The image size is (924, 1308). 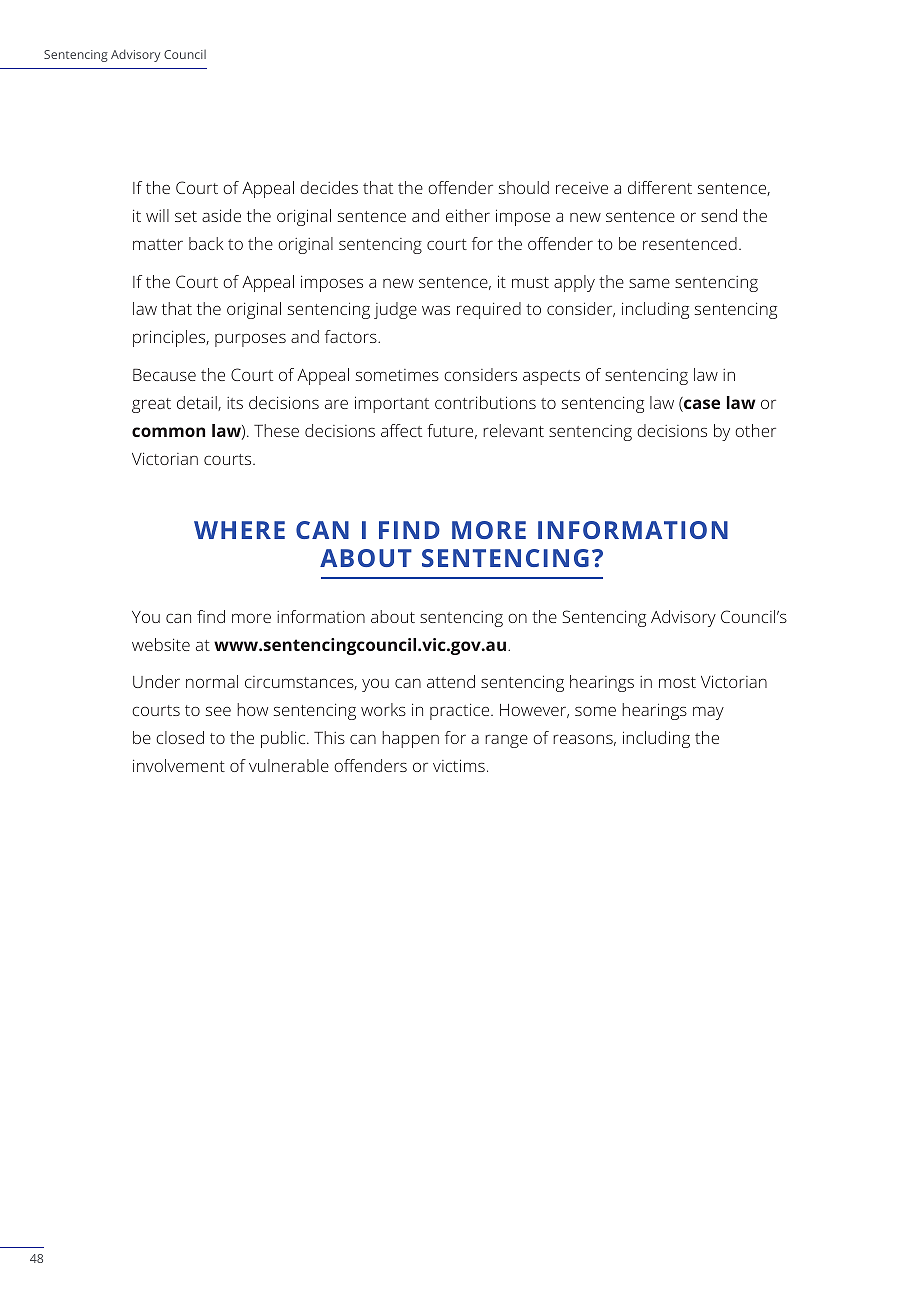 I want to click on common, so click(x=168, y=432).
